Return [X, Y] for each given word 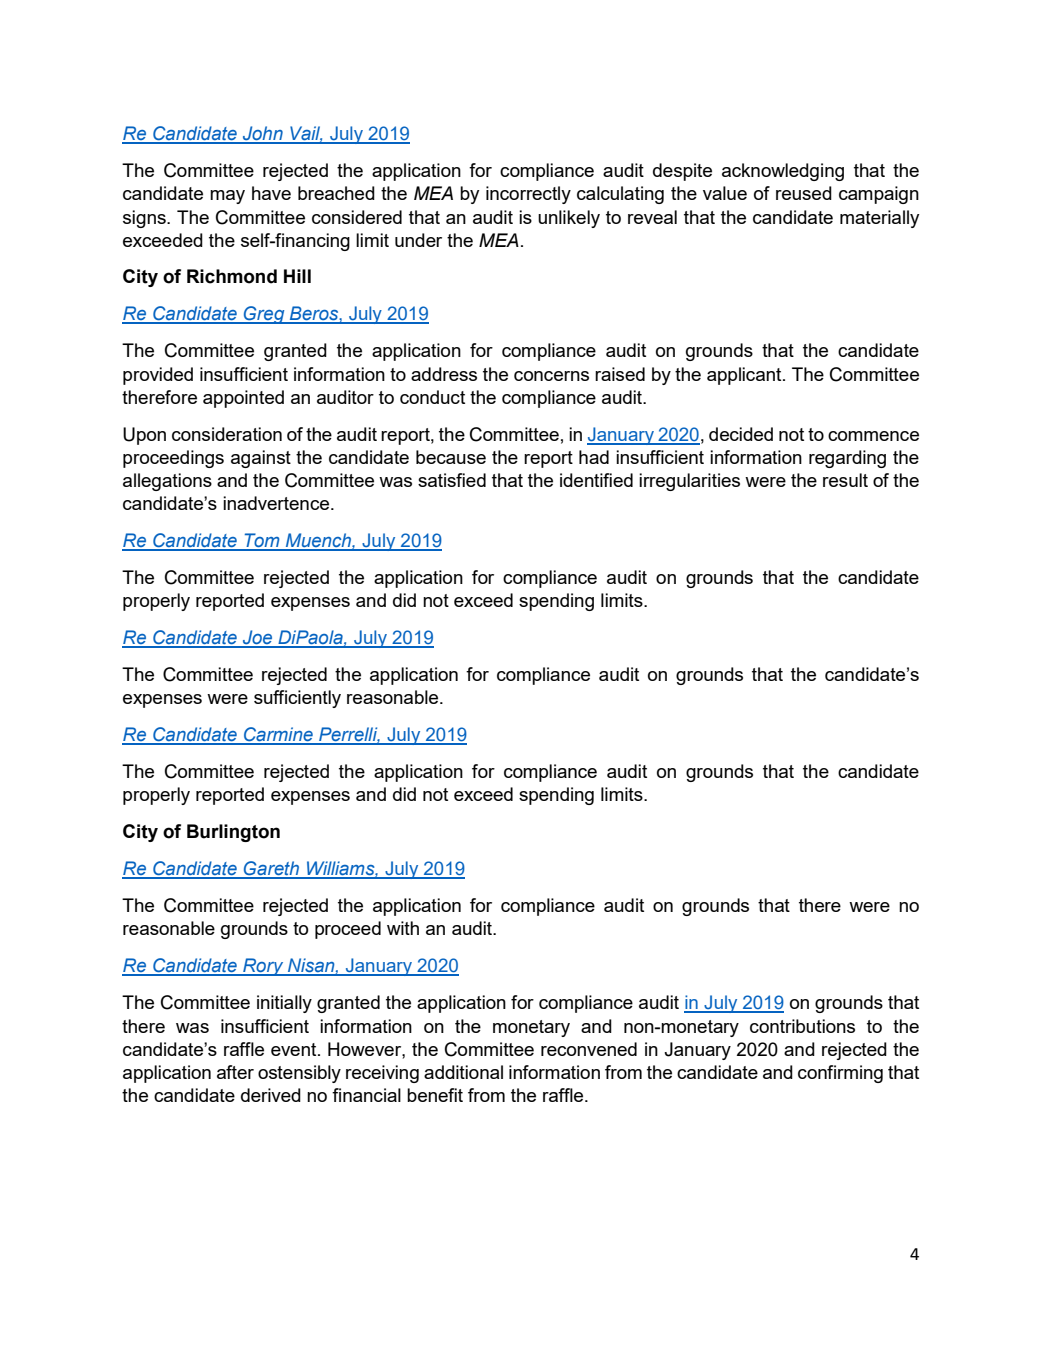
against [261, 459]
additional [463, 1072]
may [227, 197]
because [451, 457]
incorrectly [528, 195]
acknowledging [783, 172]
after [235, 1072]
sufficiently [297, 699]
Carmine [278, 735]
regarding [847, 459]
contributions [802, 1026]
